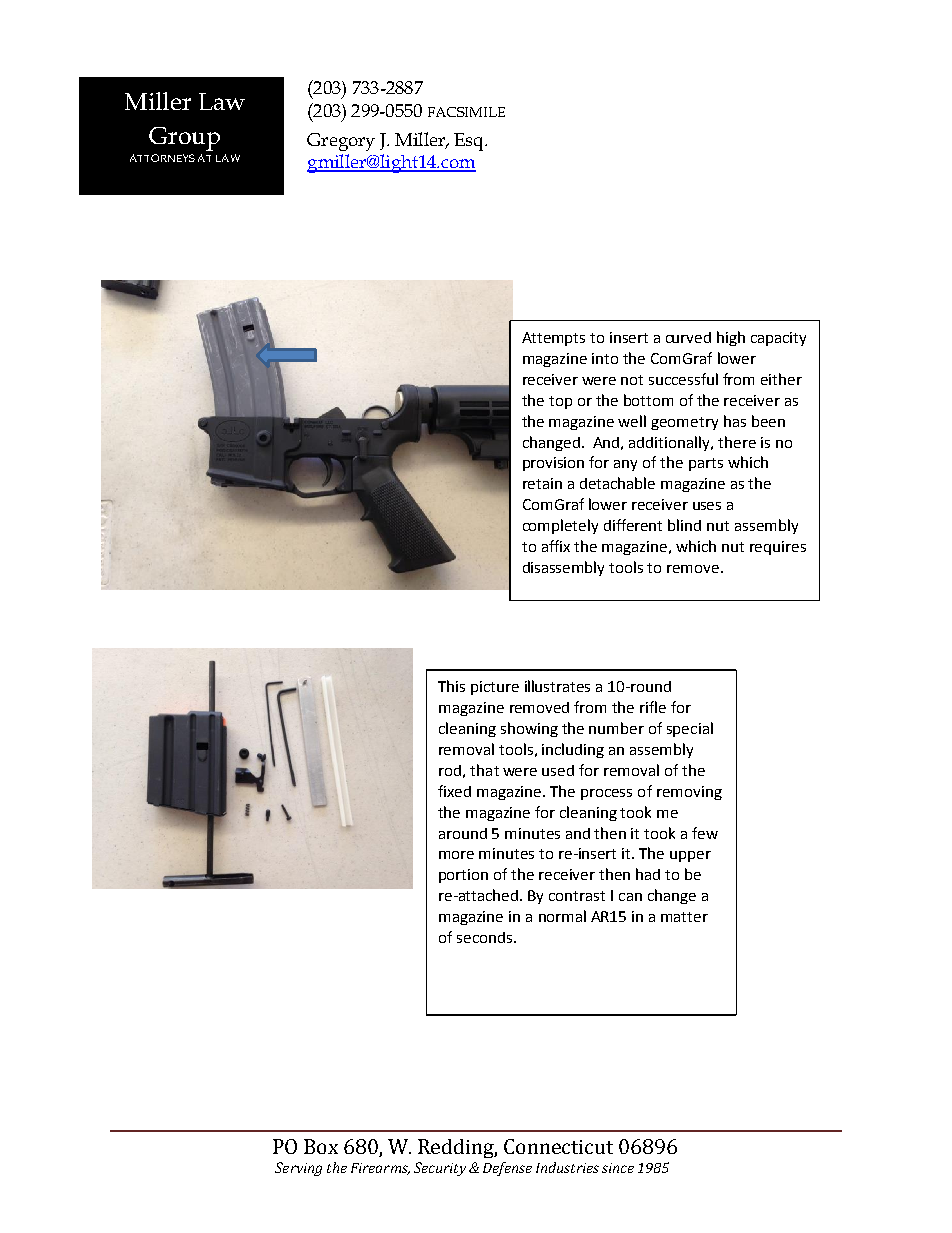 The width and height of the image is (952, 1233). What do you see at coordinates (298, 1169) in the image?
I see `Serving` at bounding box center [298, 1169].
